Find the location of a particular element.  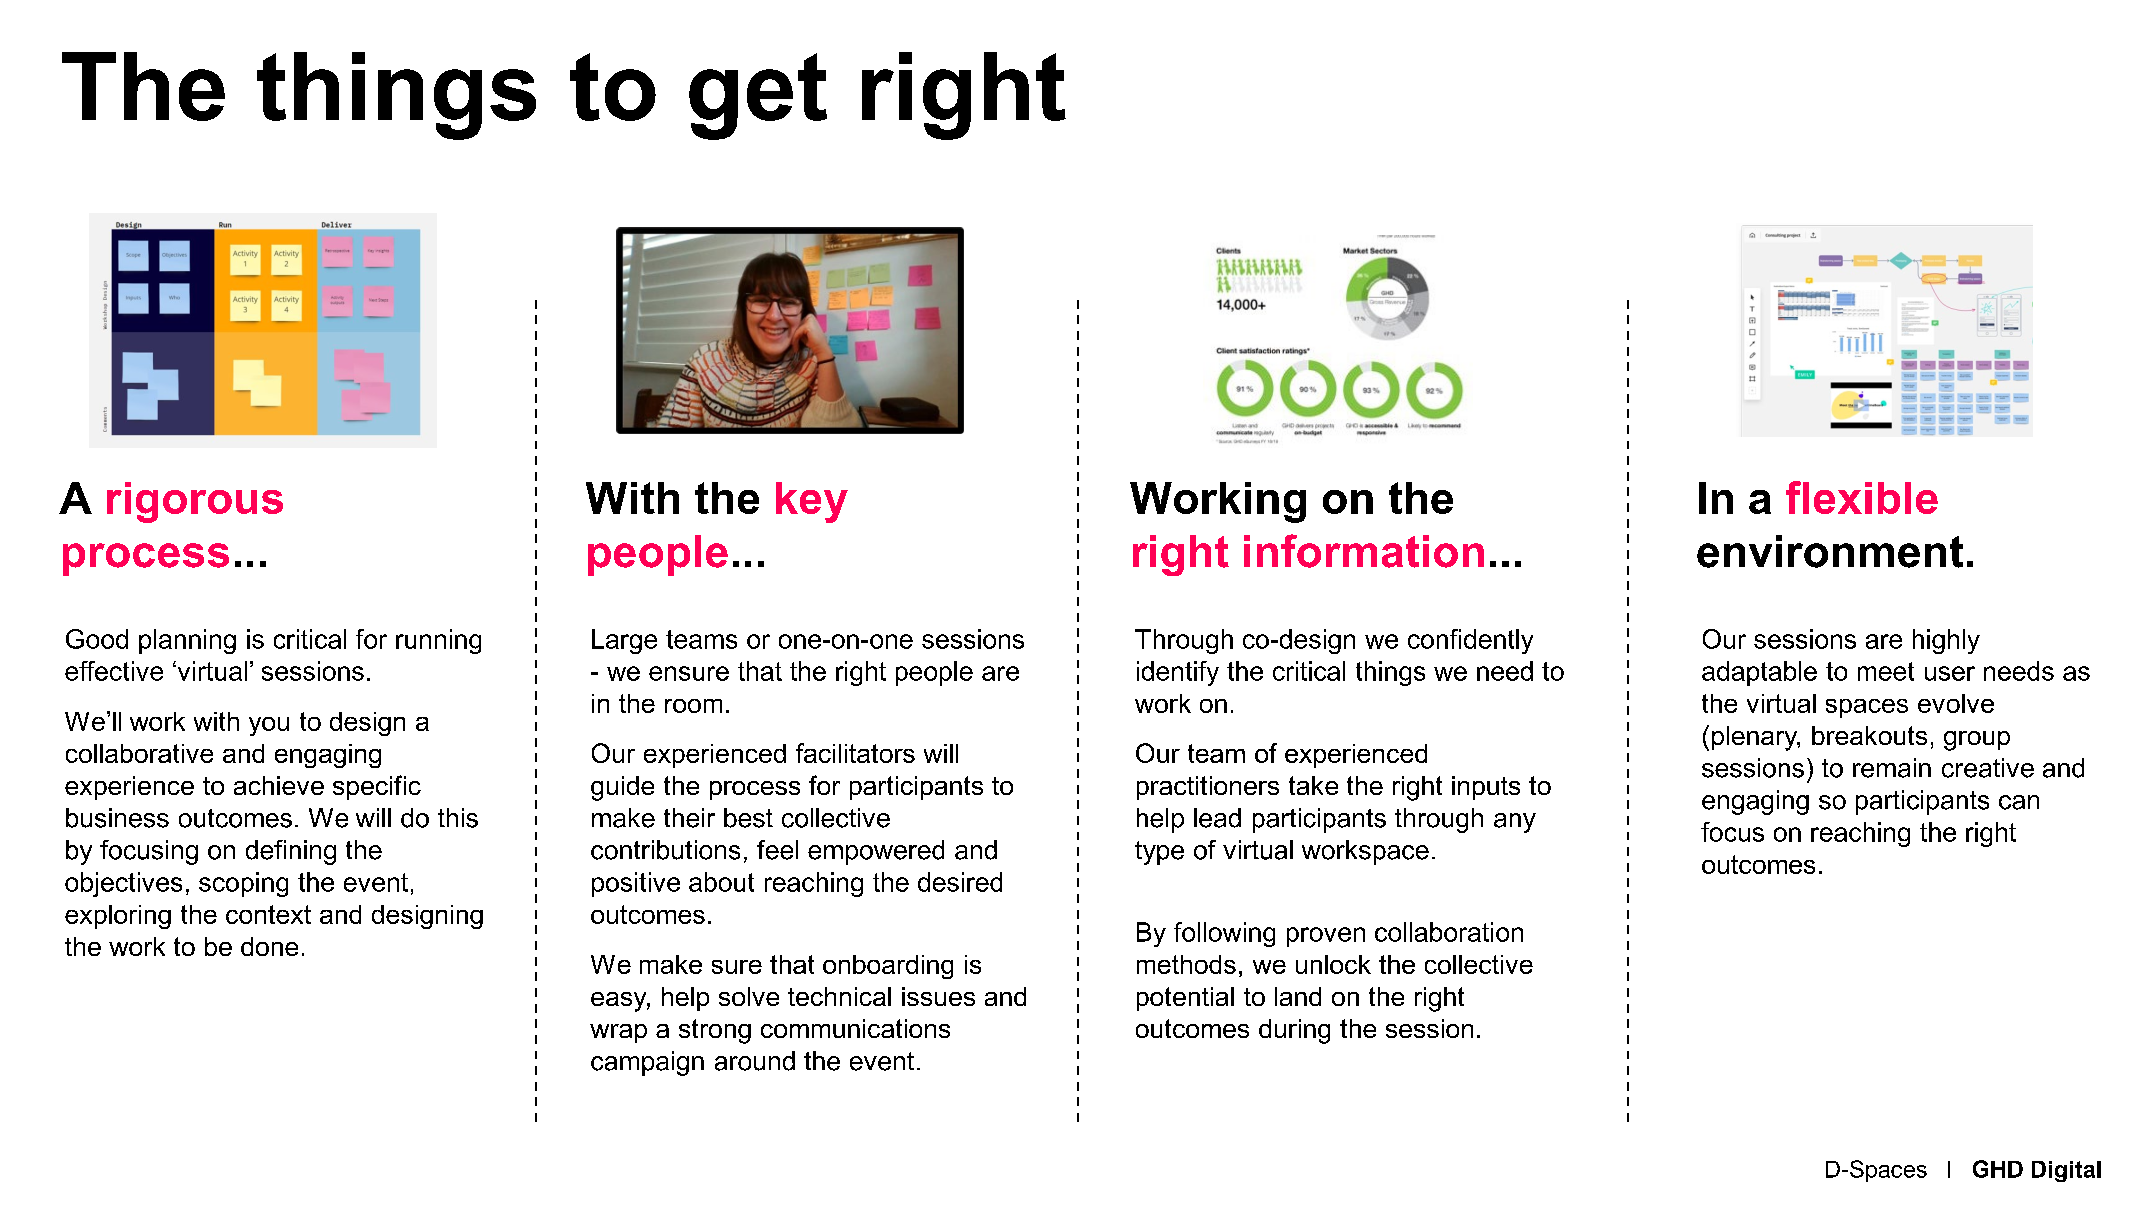

remain is located at coordinates (1892, 768).
